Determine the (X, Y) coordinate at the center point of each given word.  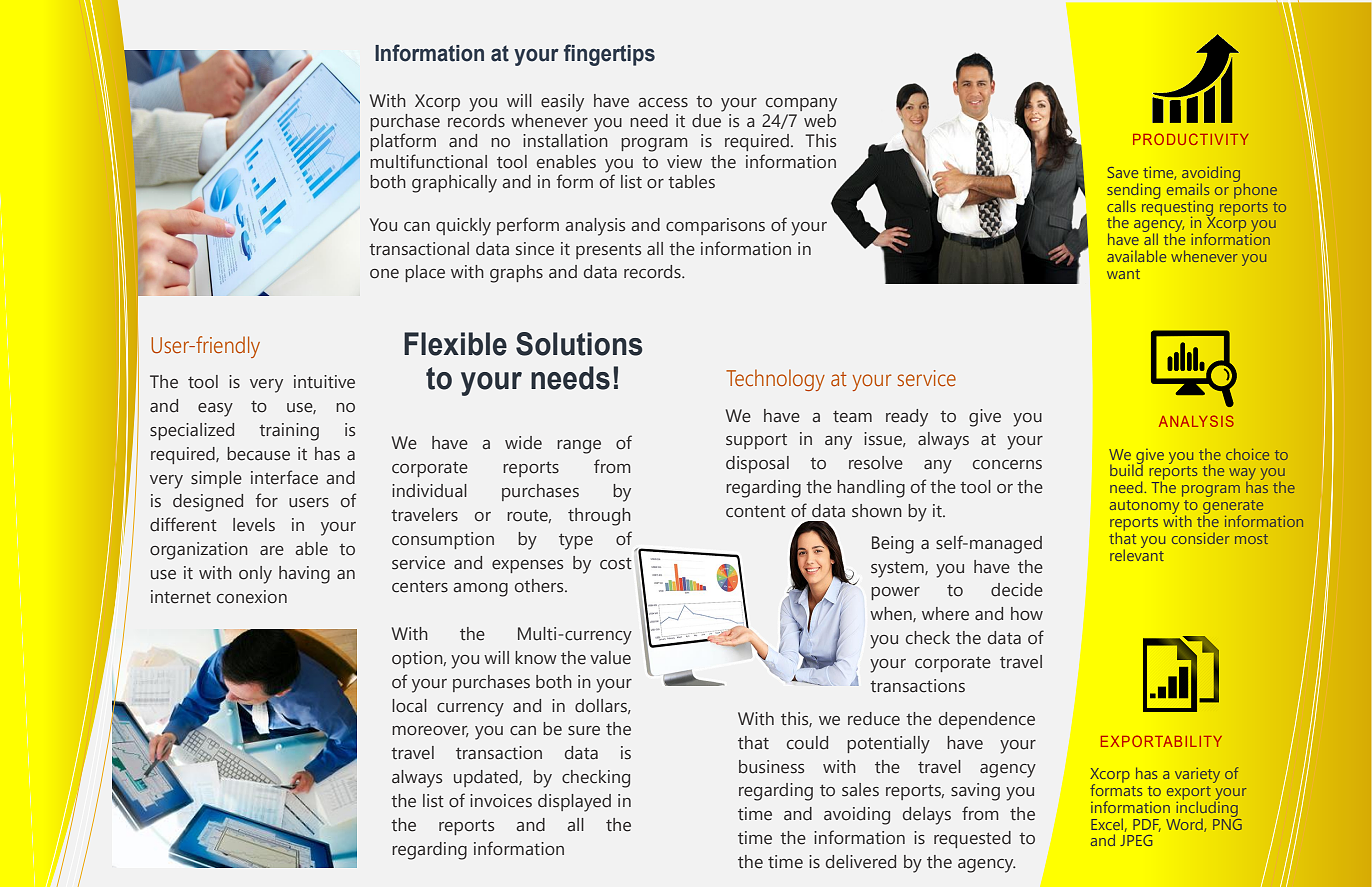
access (663, 103)
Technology (775, 380)
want (1123, 274)
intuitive (324, 382)
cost (616, 563)
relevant (1137, 553)
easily (562, 103)
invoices (501, 801)
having (304, 575)
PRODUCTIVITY (1190, 139)
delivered (861, 862)
